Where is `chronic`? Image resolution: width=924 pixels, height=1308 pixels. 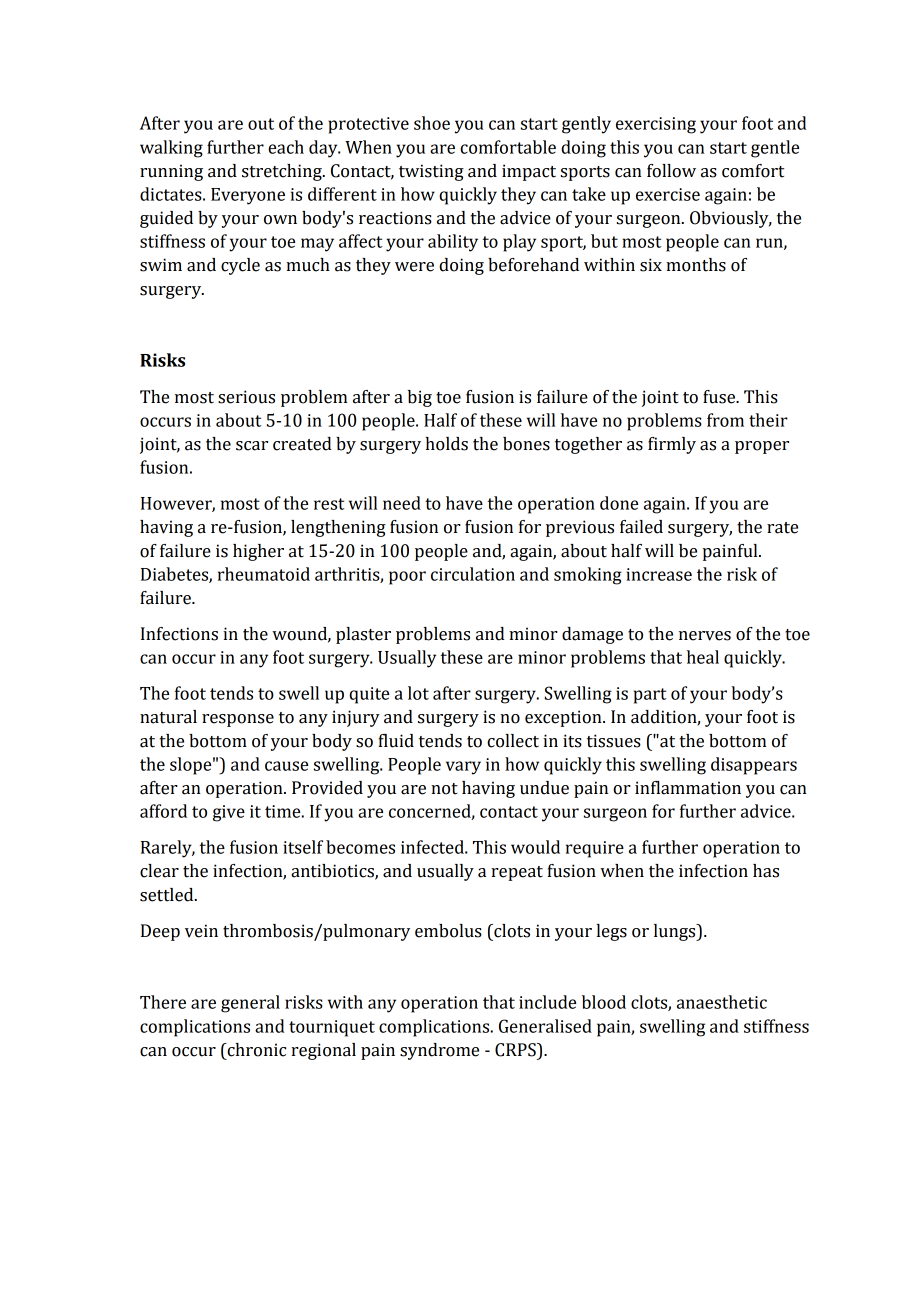
chronic is located at coordinates (255, 1050).
